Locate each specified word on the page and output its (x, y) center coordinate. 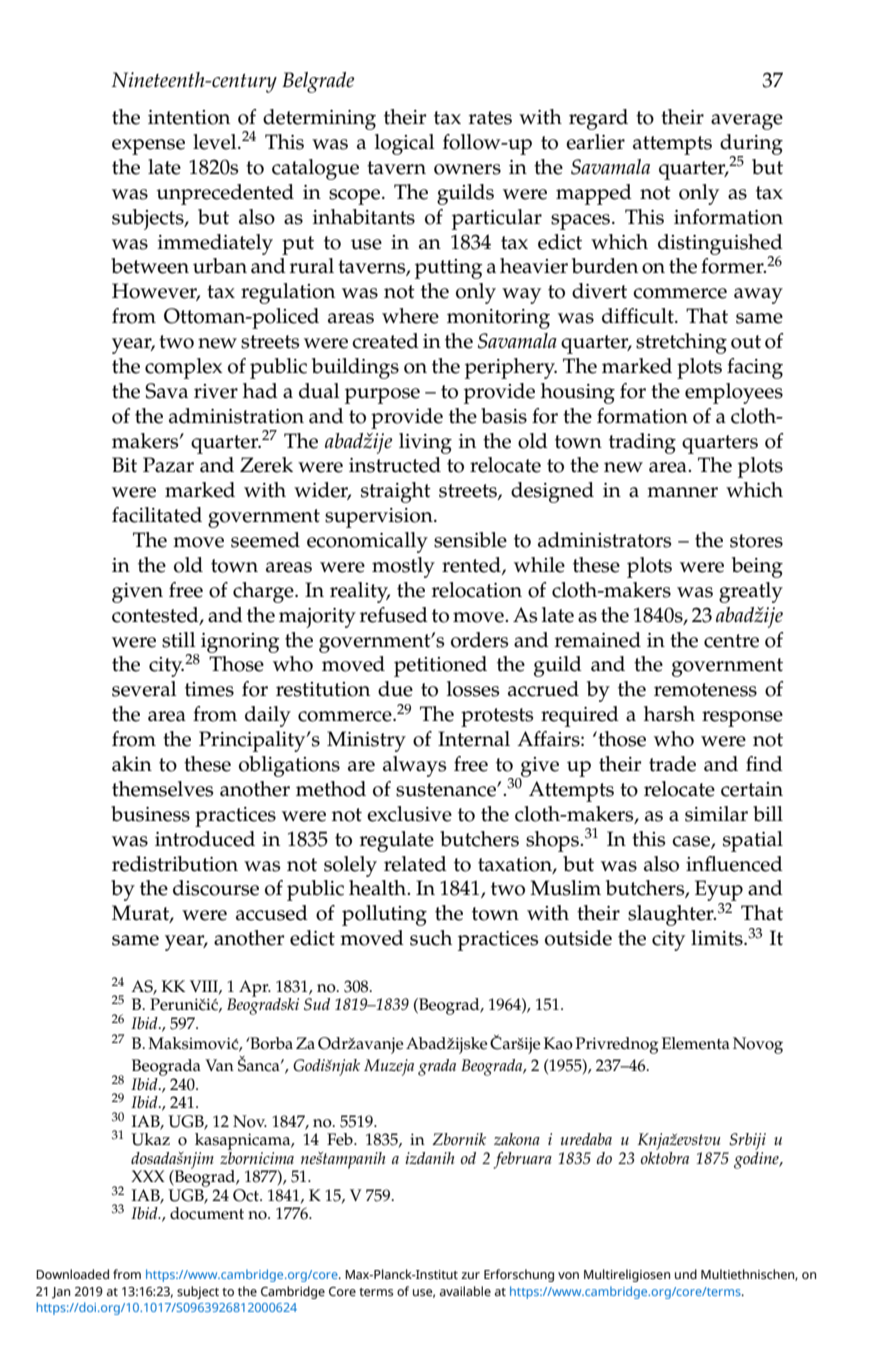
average (747, 122)
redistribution (175, 864)
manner (682, 492)
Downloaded (72, 1274)
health (379, 888)
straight (396, 492)
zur (470, 1275)
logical (405, 144)
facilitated (157, 515)
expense (148, 147)
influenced (734, 864)
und (686, 1274)
